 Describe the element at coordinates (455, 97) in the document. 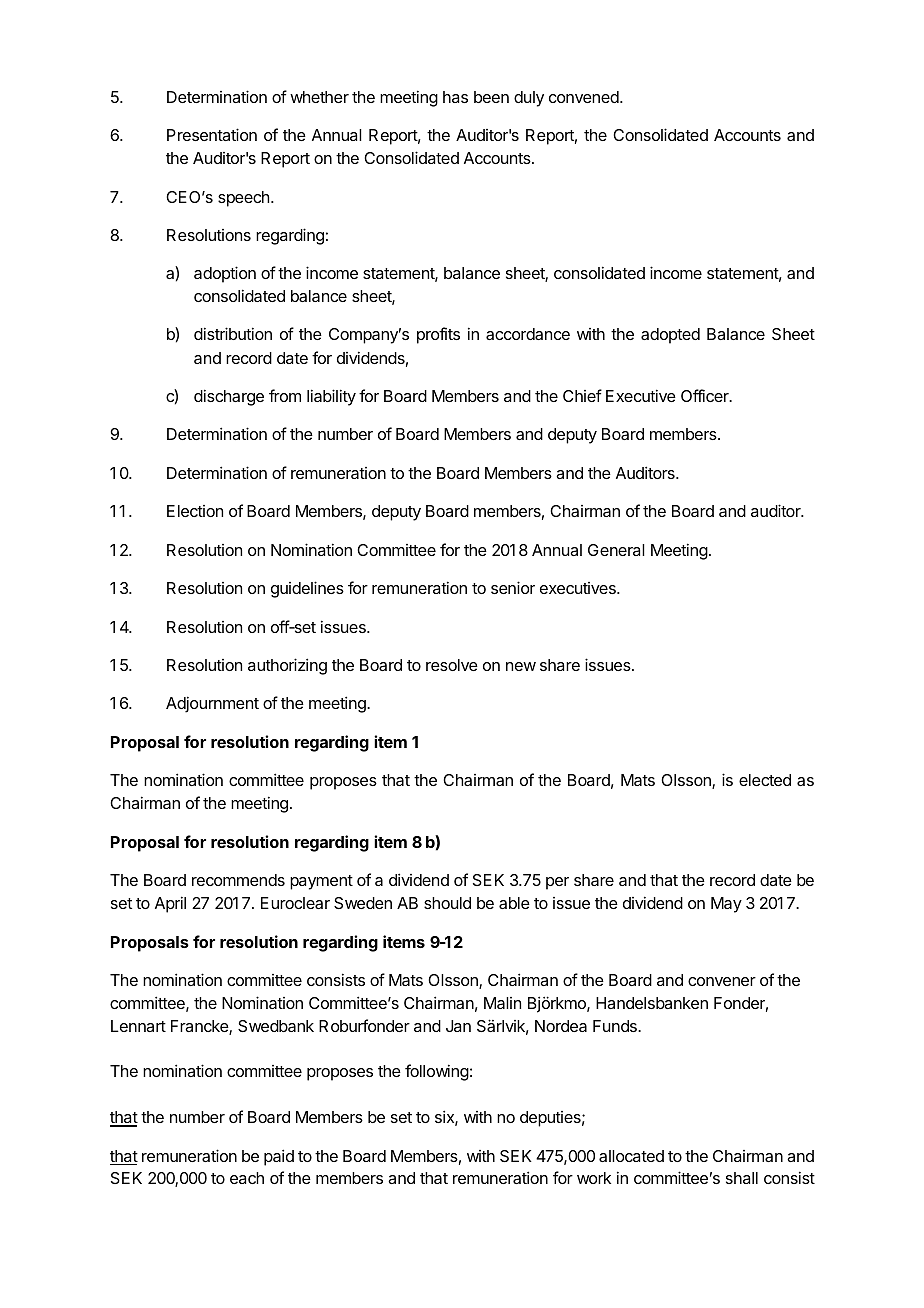

I see `has` at that location.
